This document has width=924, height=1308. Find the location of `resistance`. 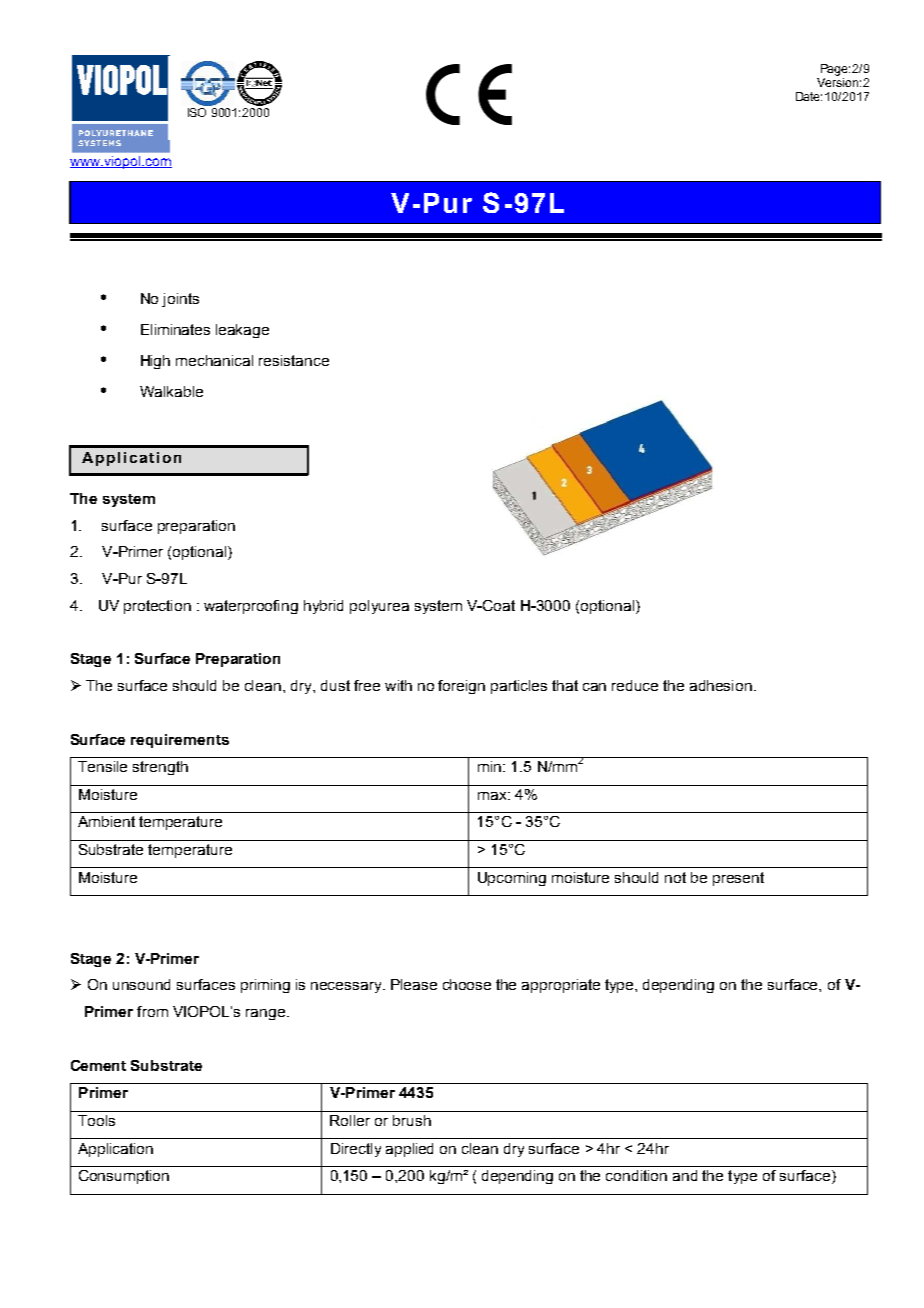

resistance is located at coordinates (294, 360).
